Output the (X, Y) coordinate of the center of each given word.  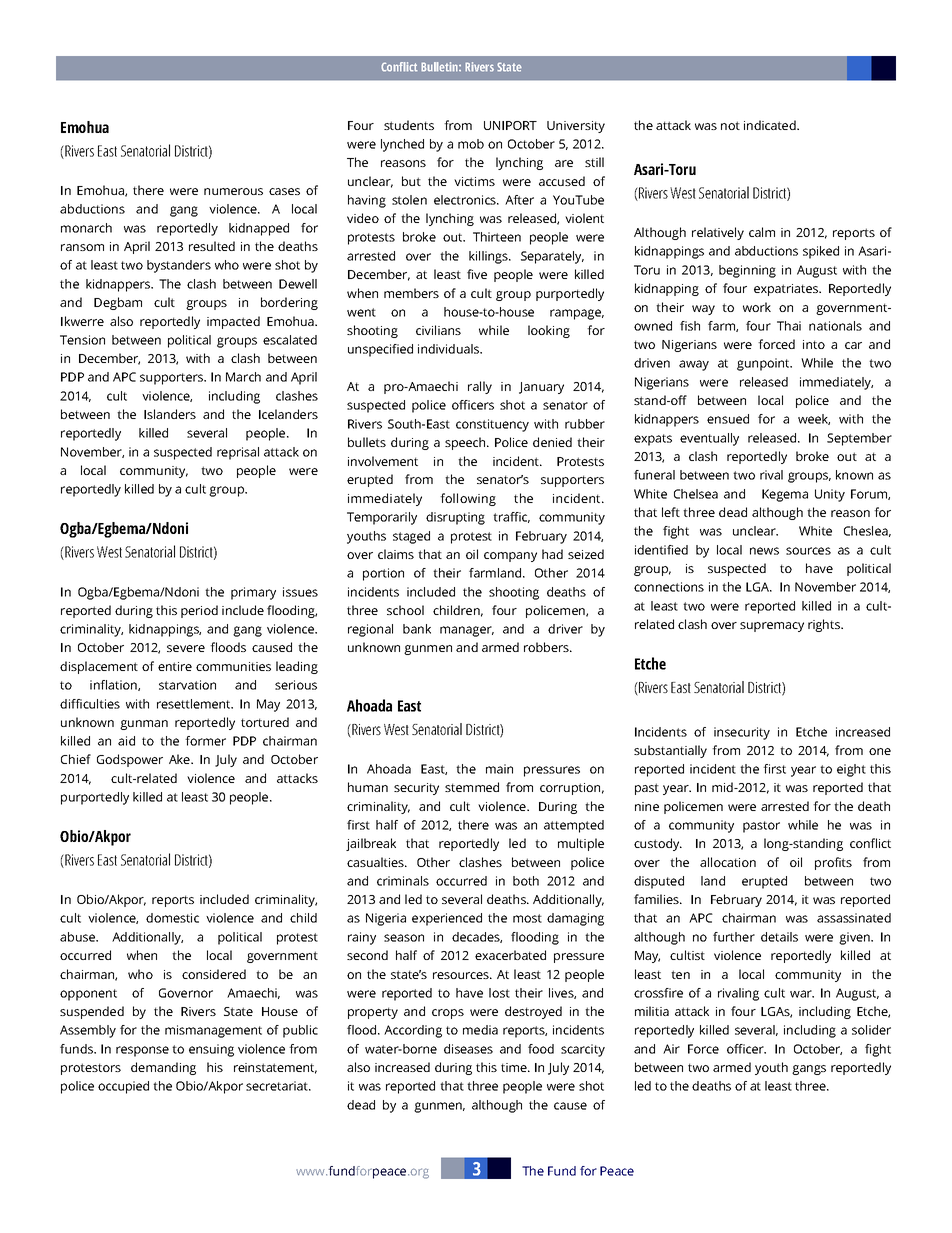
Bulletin (440, 67)
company (510, 557)
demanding (163, 1068)
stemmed (472, 787)
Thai (789, 326)
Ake (180, 759)
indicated (771, 125)
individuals (450, 349)
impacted (233, 322)
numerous (233, 191)
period (199, 611)
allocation (728, 862)
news (764, 551)
